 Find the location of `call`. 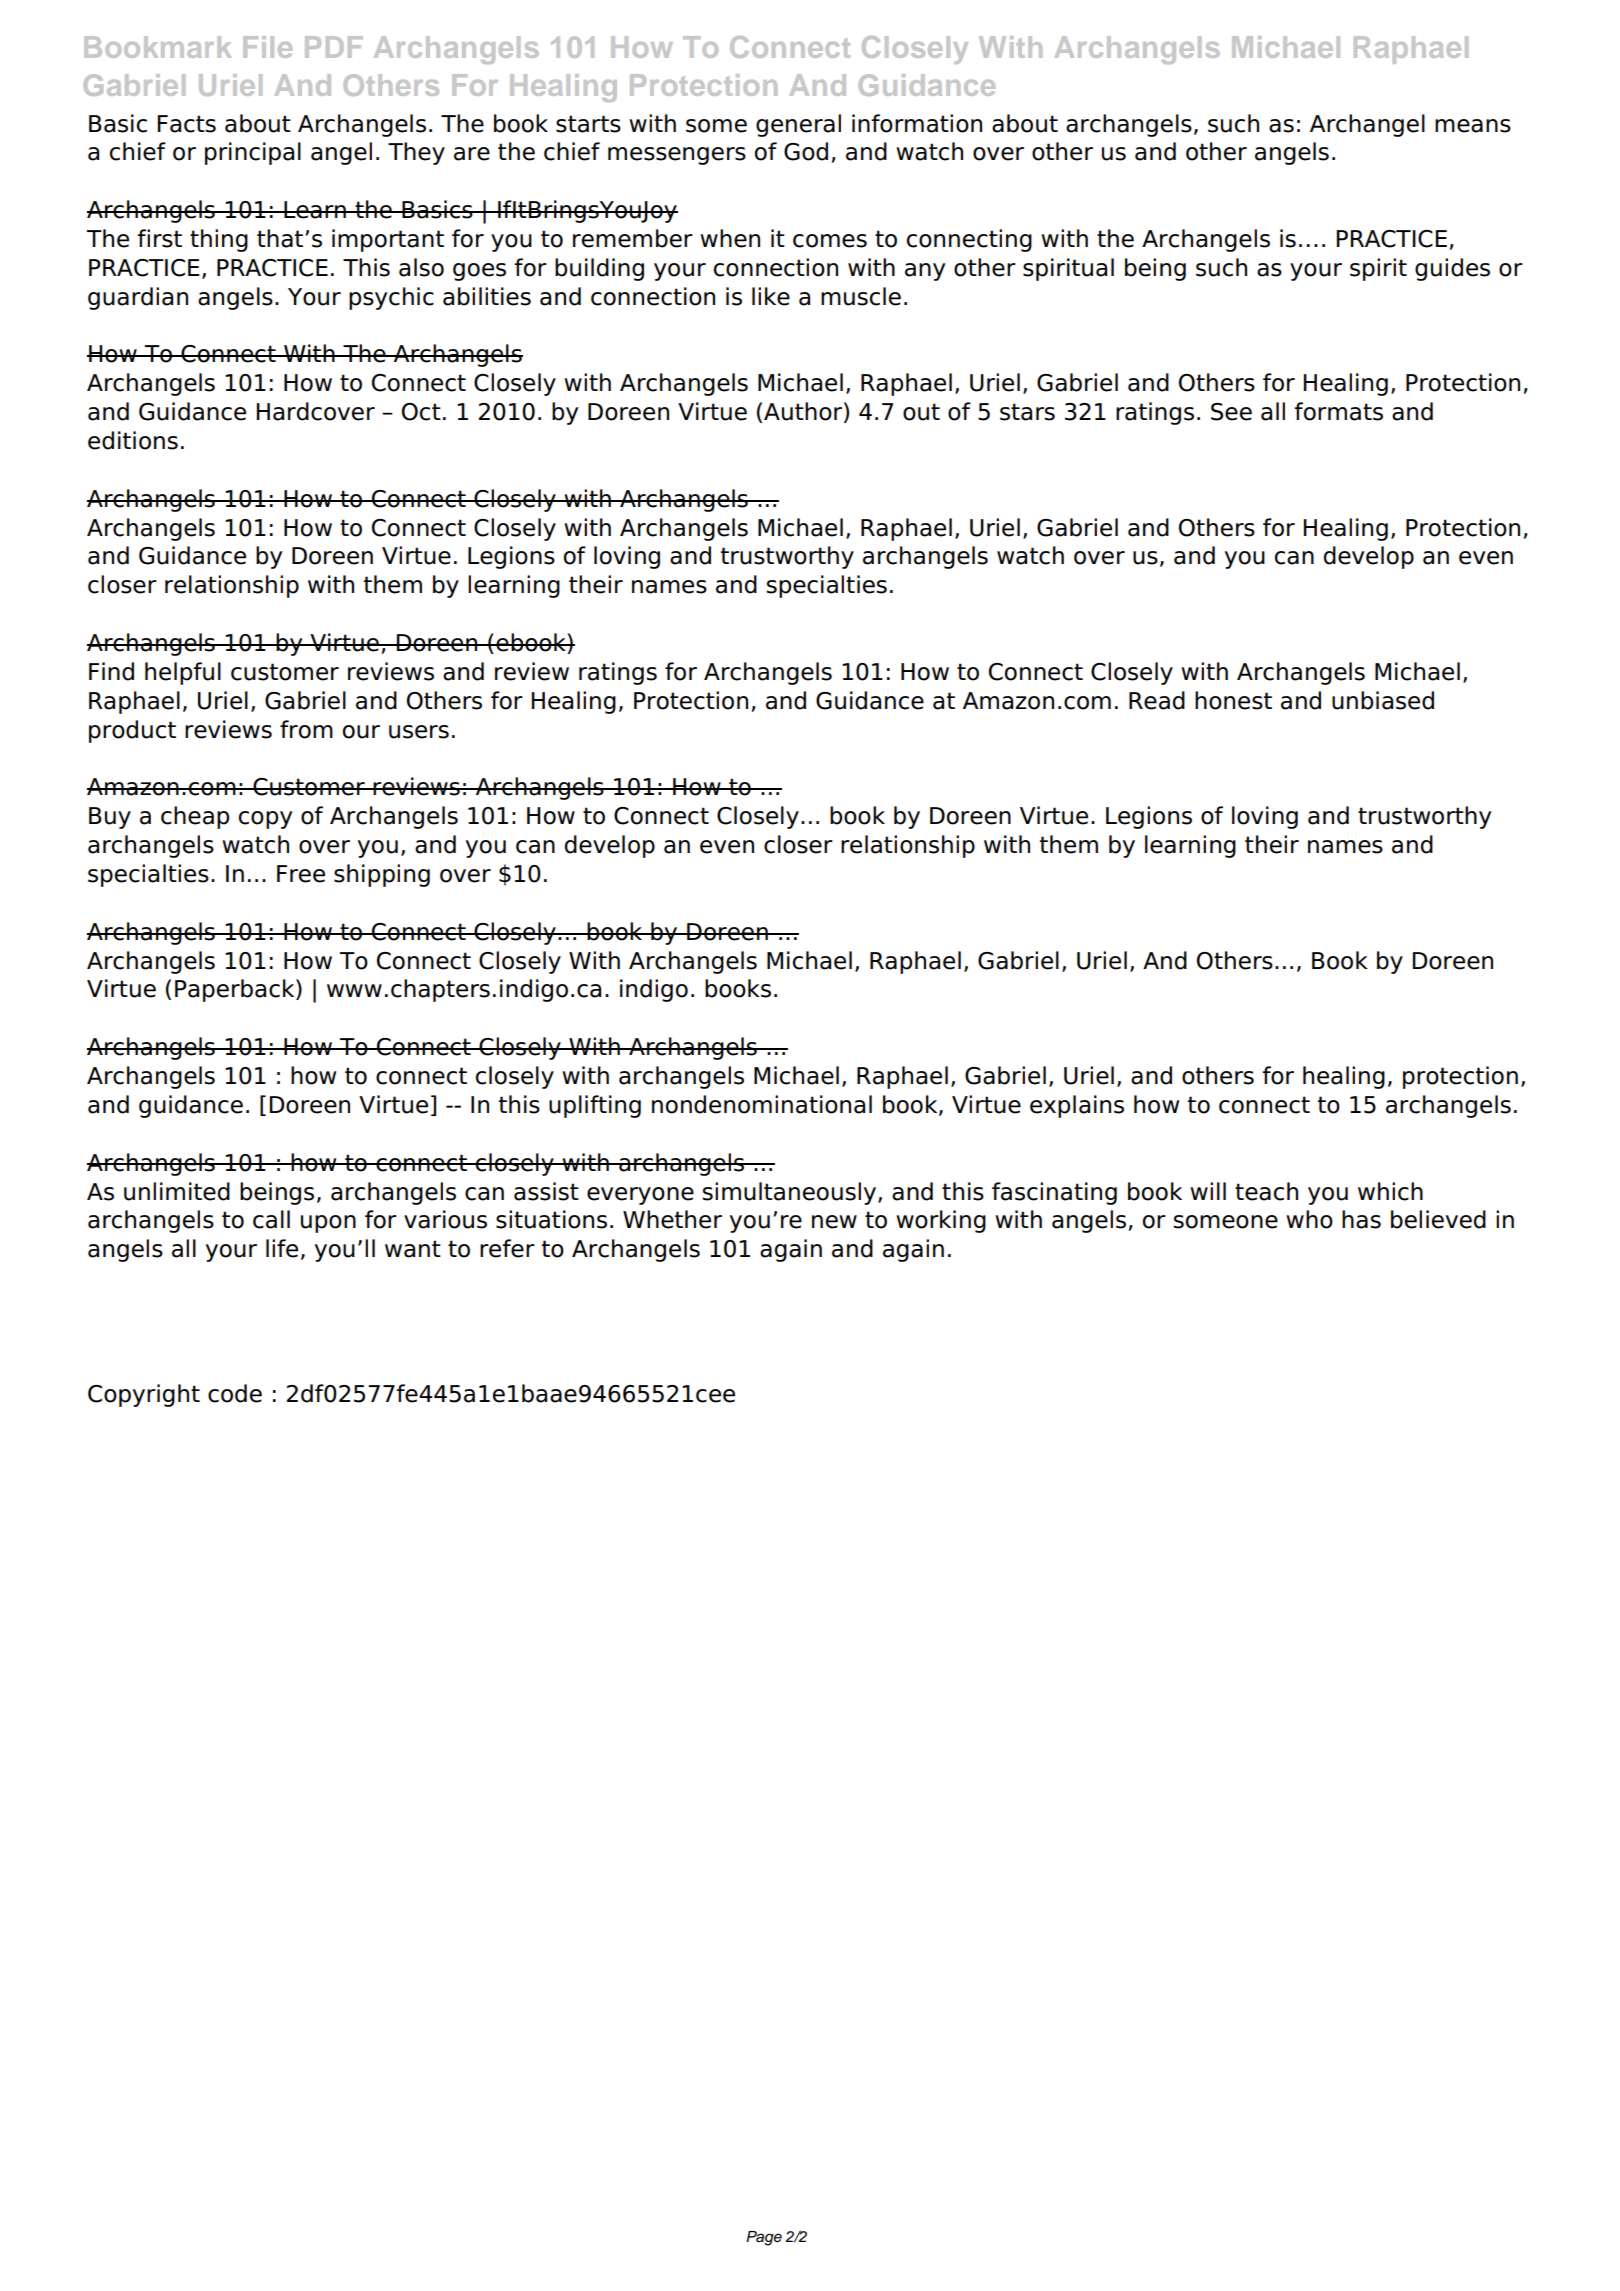

call is located at coordinates (271, 1219).
